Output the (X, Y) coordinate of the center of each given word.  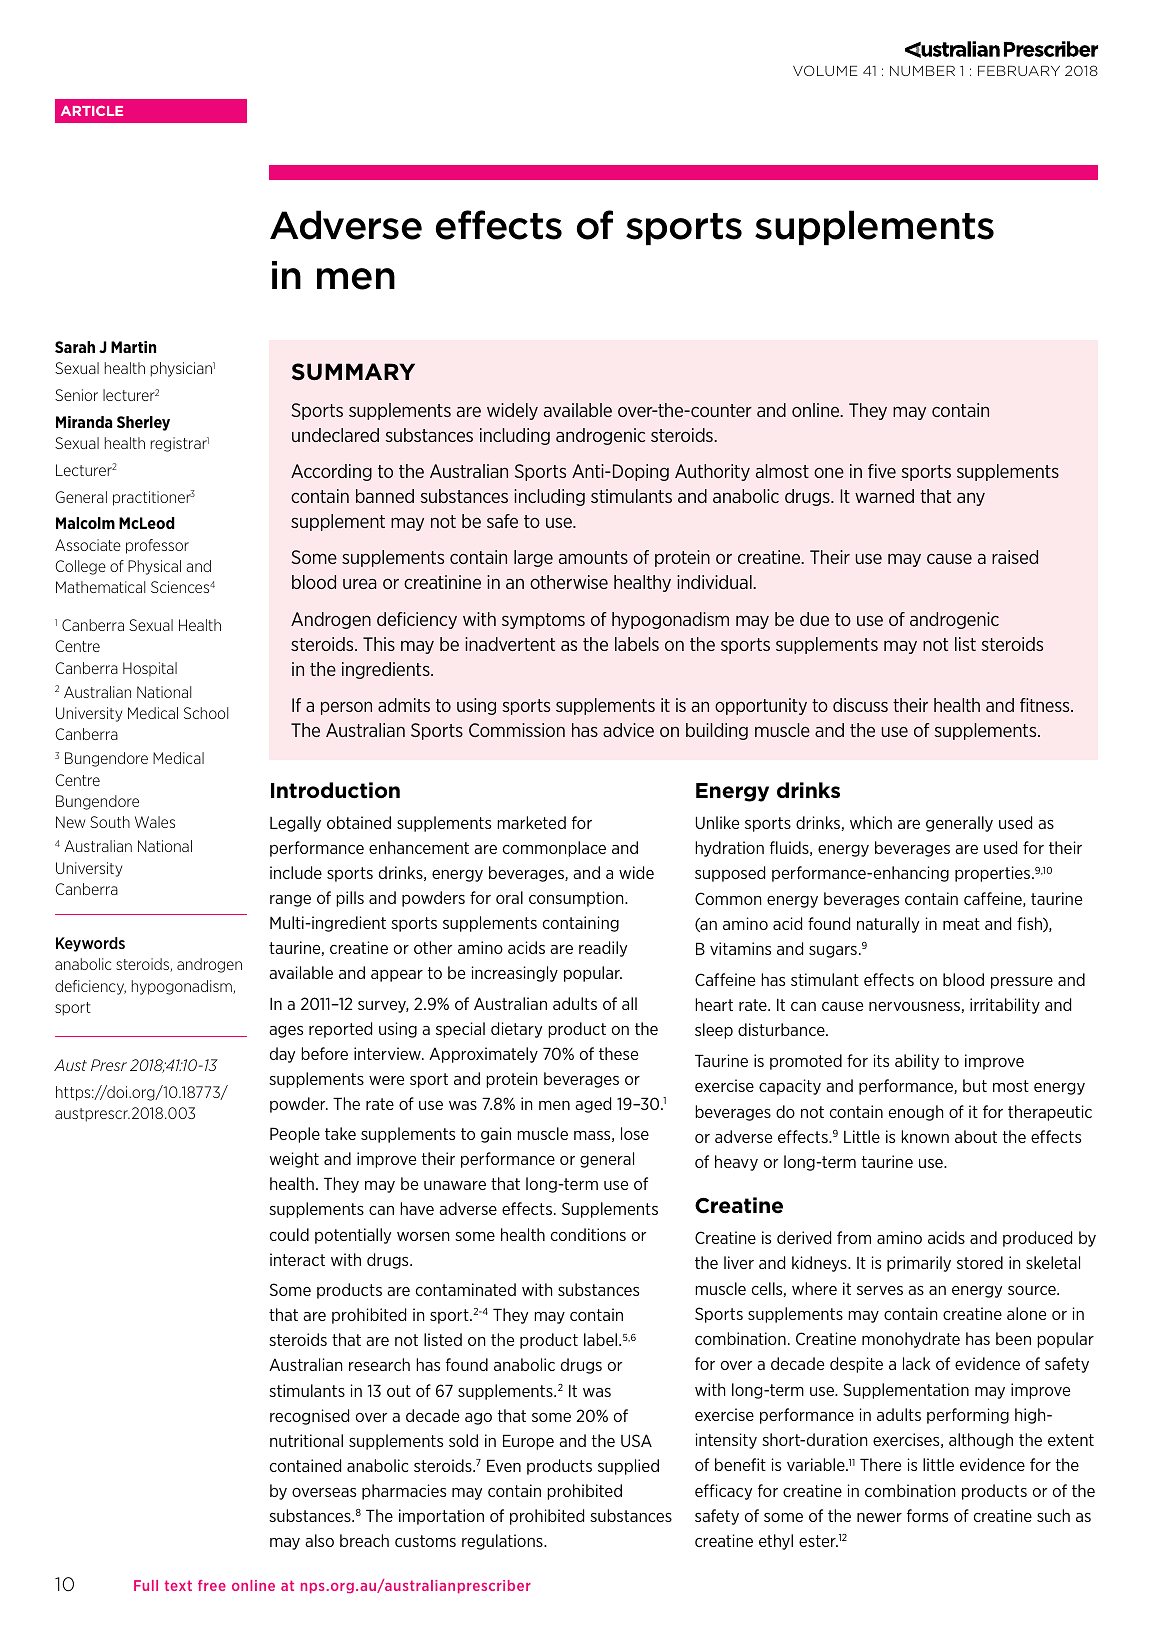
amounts (593, 557)
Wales (155, 822)
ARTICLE (92, 111)
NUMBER (922, 71)
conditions (588, 1234)
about (976, 1136)
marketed (531, 822)
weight (294, 1160)
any (971, 499)
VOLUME (825, 70)
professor (157, 546)
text (178, 1585)
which (871, 822)
